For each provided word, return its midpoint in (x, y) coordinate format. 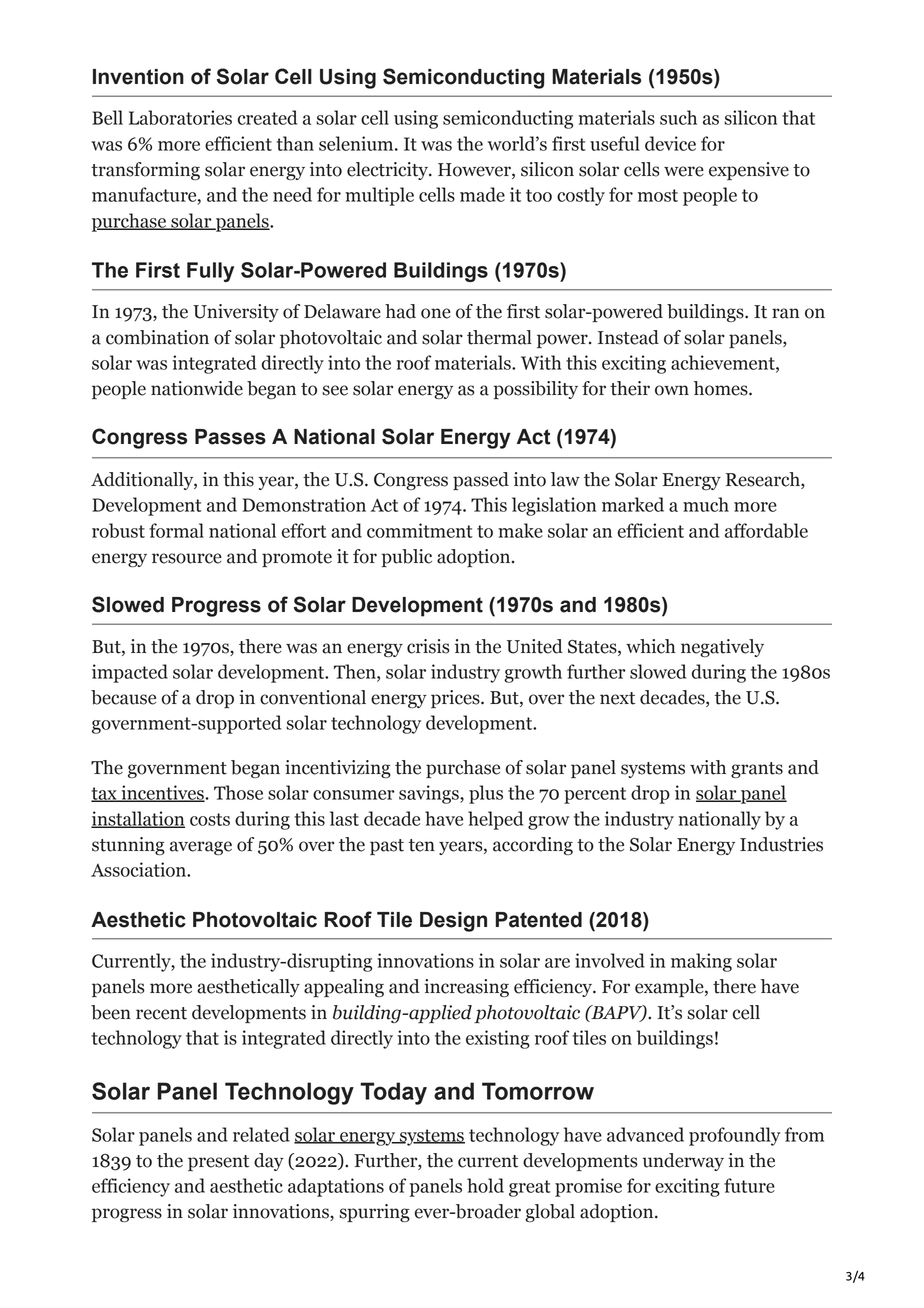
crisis (428, 646)
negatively (722, 648)
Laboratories (180, 117)
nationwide (197, 388)
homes (722, 388)
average (201, 848)
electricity (388, 171)
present (218, 1163)
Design (453, 922)
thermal (499, 337)
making (701, 962)
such (678, 117)
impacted (130, 673)
